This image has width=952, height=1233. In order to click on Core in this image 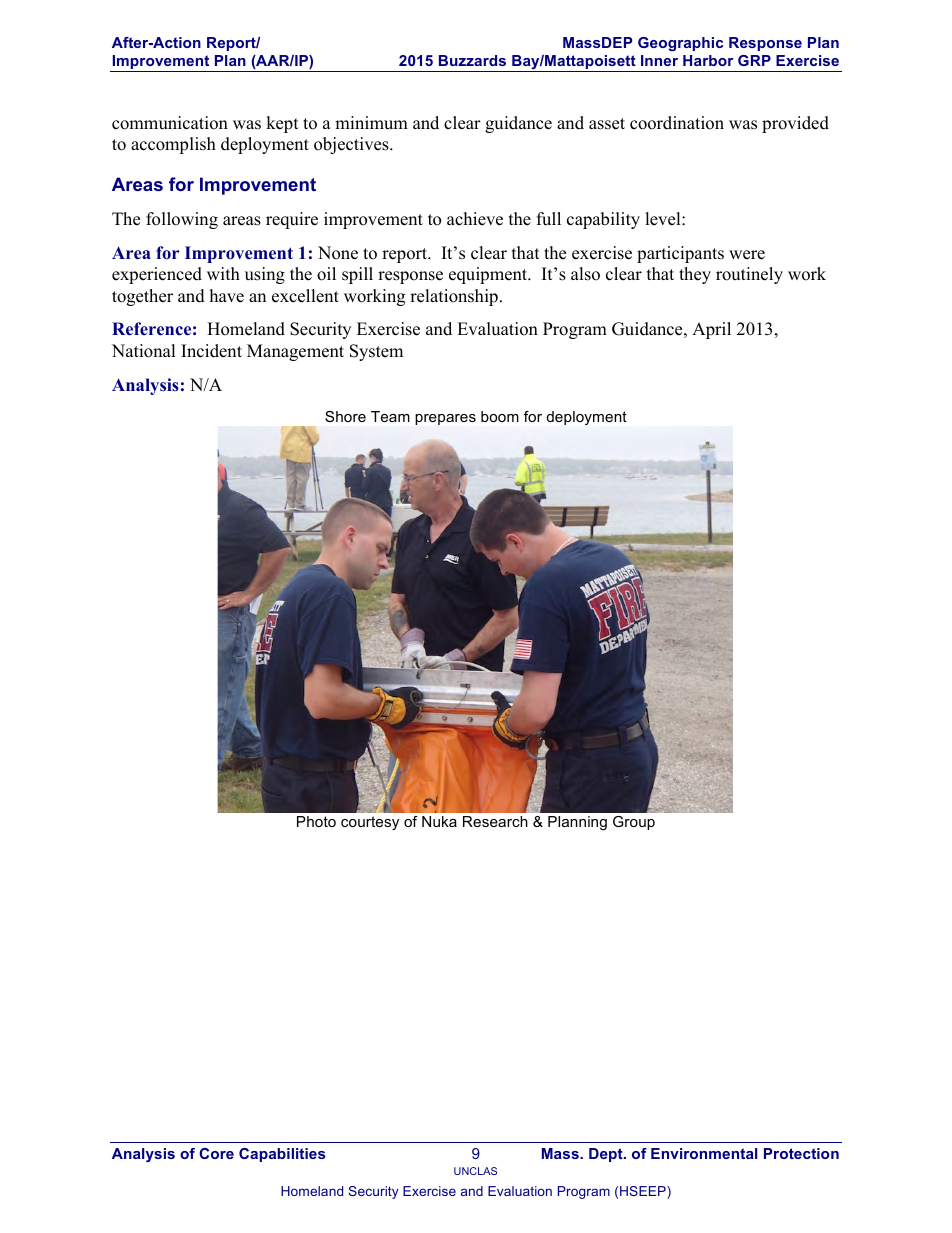, I will do `click(216, 1153)`.
